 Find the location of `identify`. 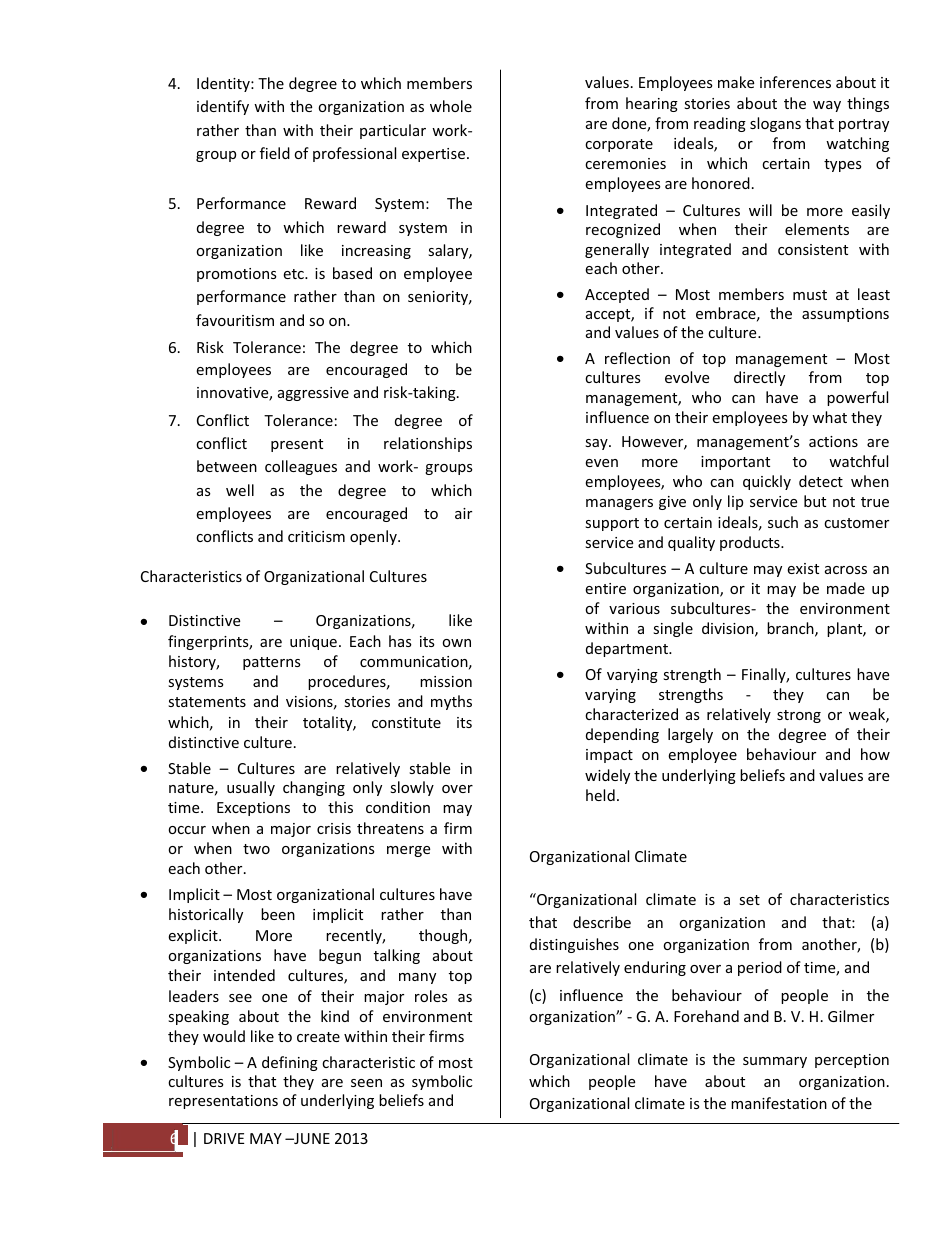

identify is located at coordinates (223, 107).
